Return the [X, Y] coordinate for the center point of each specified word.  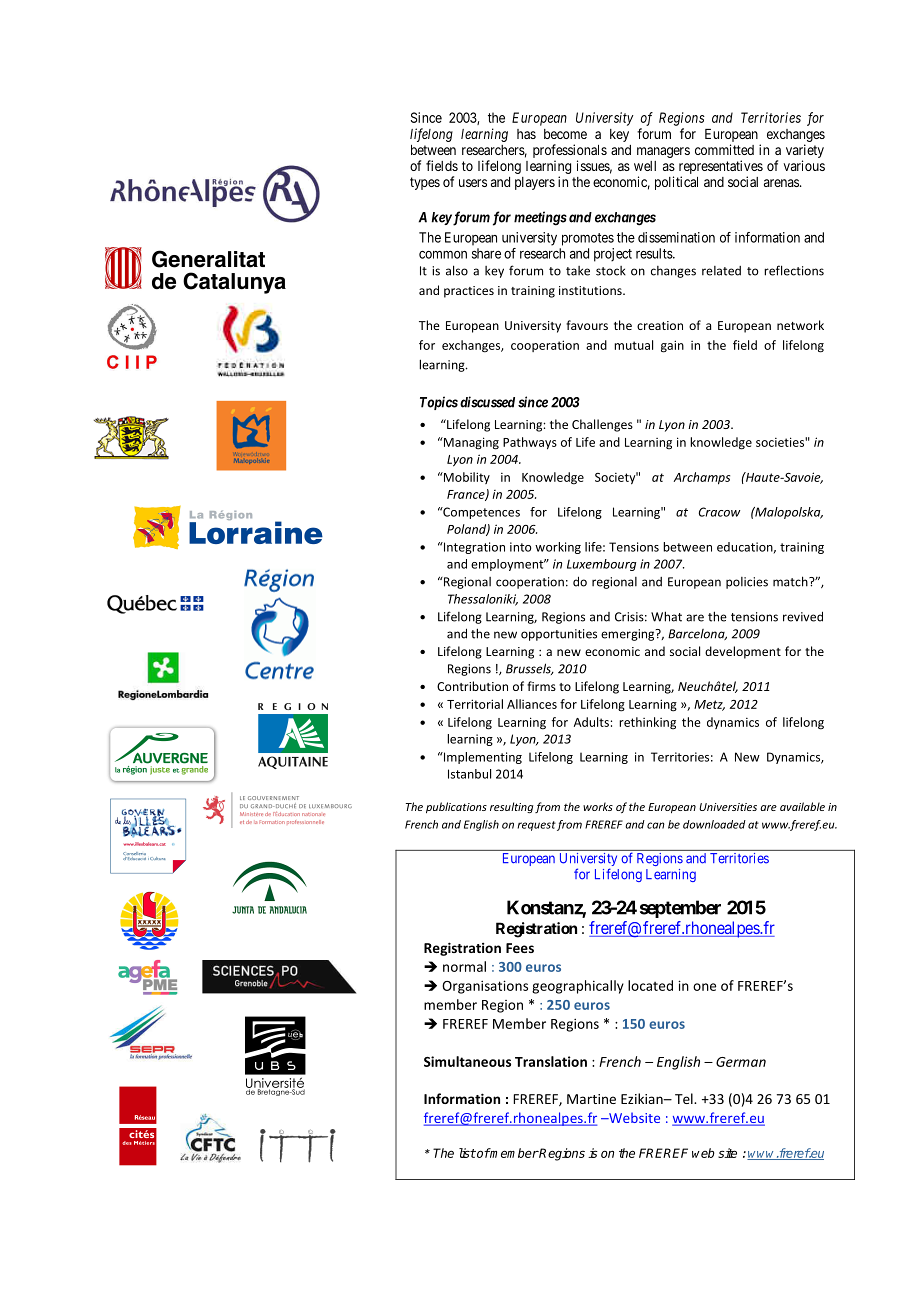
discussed [487, 402]
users [473, 183]
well [645, 166]
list [467, 1153]
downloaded [714, 824]
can [656, 825]
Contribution [472, 686]
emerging [629, 635]
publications [456, 807]
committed [724, 149]
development [743, 652]
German [741, 1062]
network [800, 325]
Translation [551, 1061]
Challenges [602, 425]
